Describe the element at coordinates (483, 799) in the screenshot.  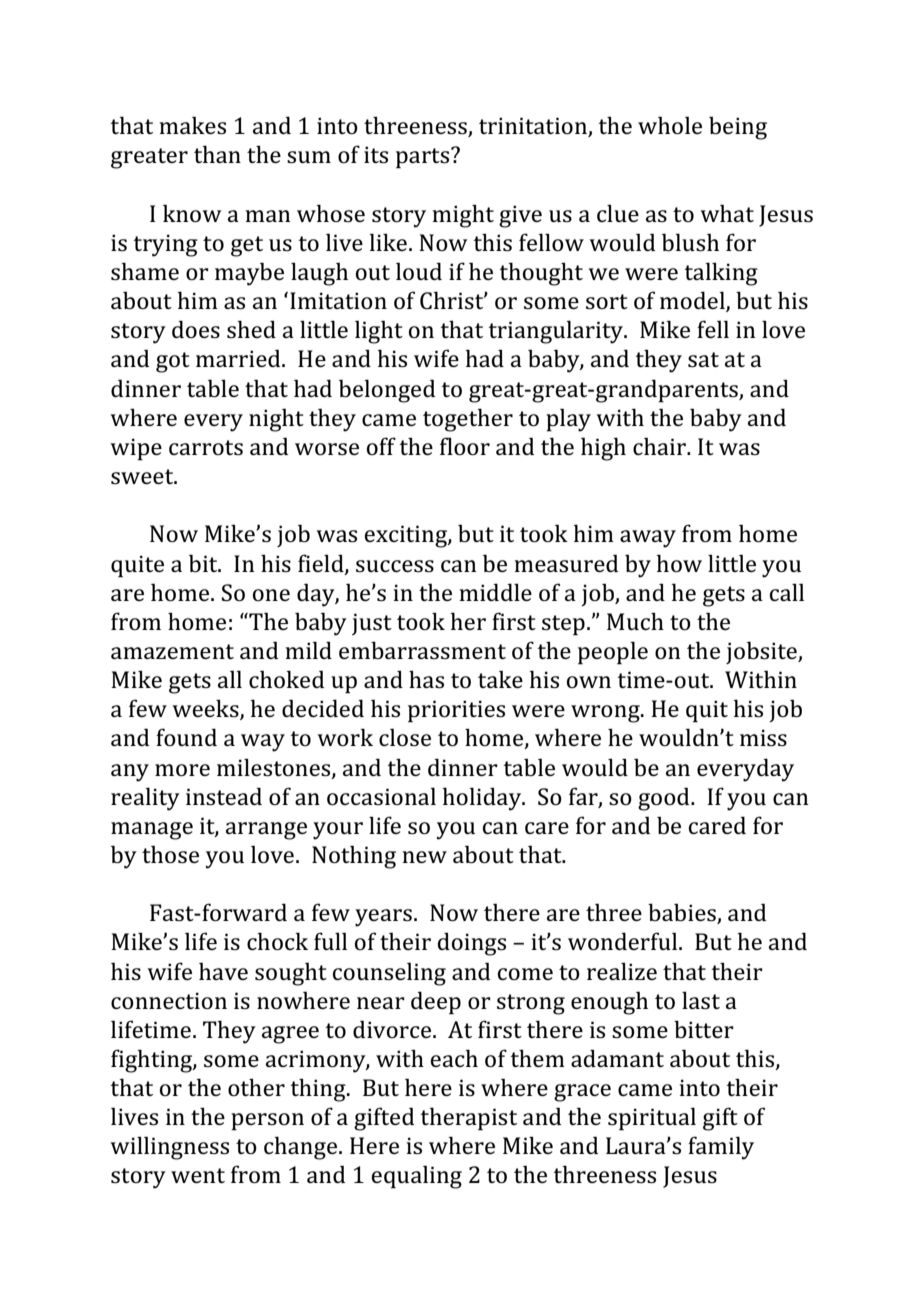
I see `holiday` at that location.
